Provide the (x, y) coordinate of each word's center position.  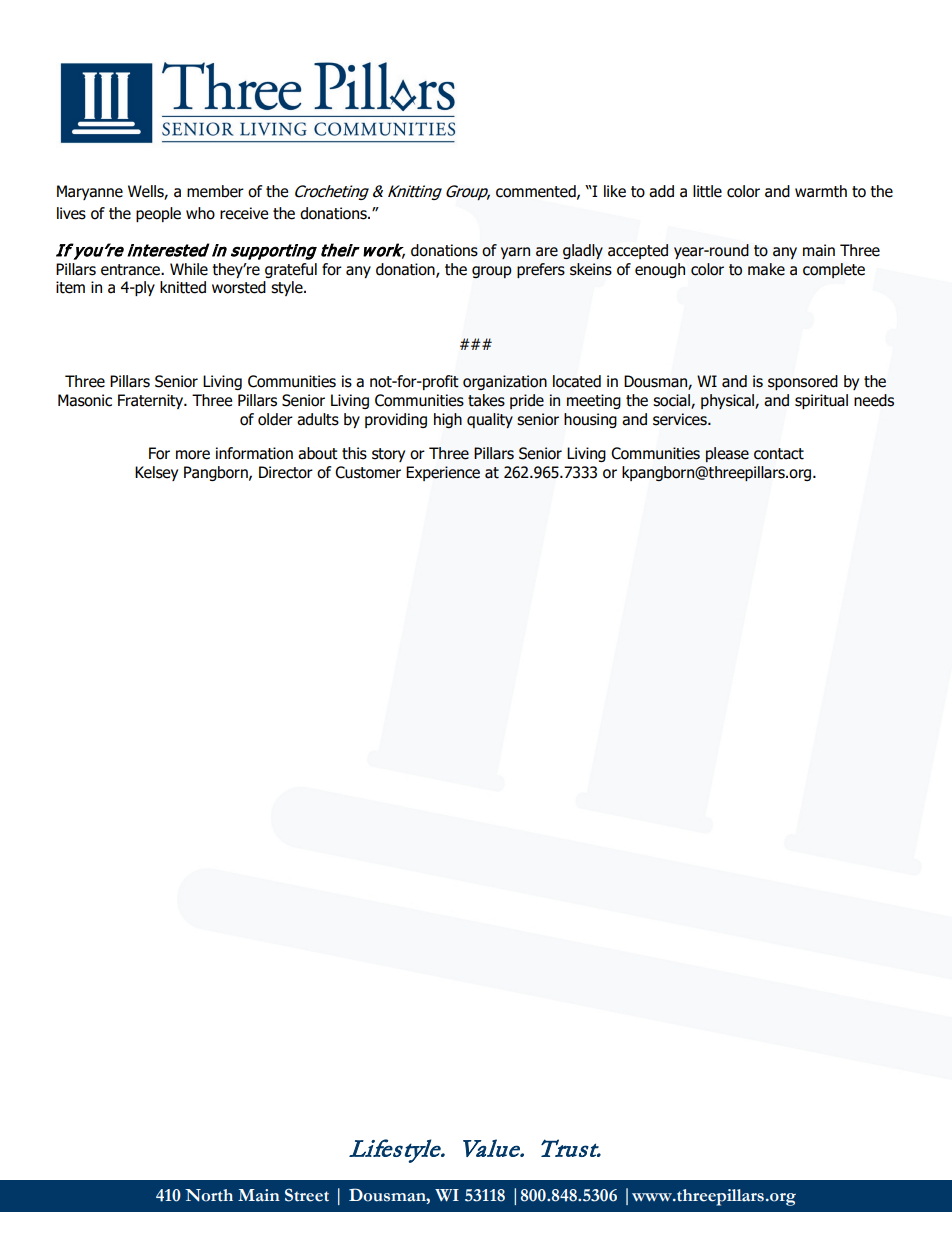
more (193, 455)
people (158, 214)
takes (486, 400)
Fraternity (152, 401)
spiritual (821, 401)
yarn (515, 253)
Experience (443, 473)
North (209, 1195)
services (681, 419)
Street (307, 1195)
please (727, 454)
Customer (368, 472)
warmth (821, 191)
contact (779, 454)
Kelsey (156, 473)
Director (286, 472)
